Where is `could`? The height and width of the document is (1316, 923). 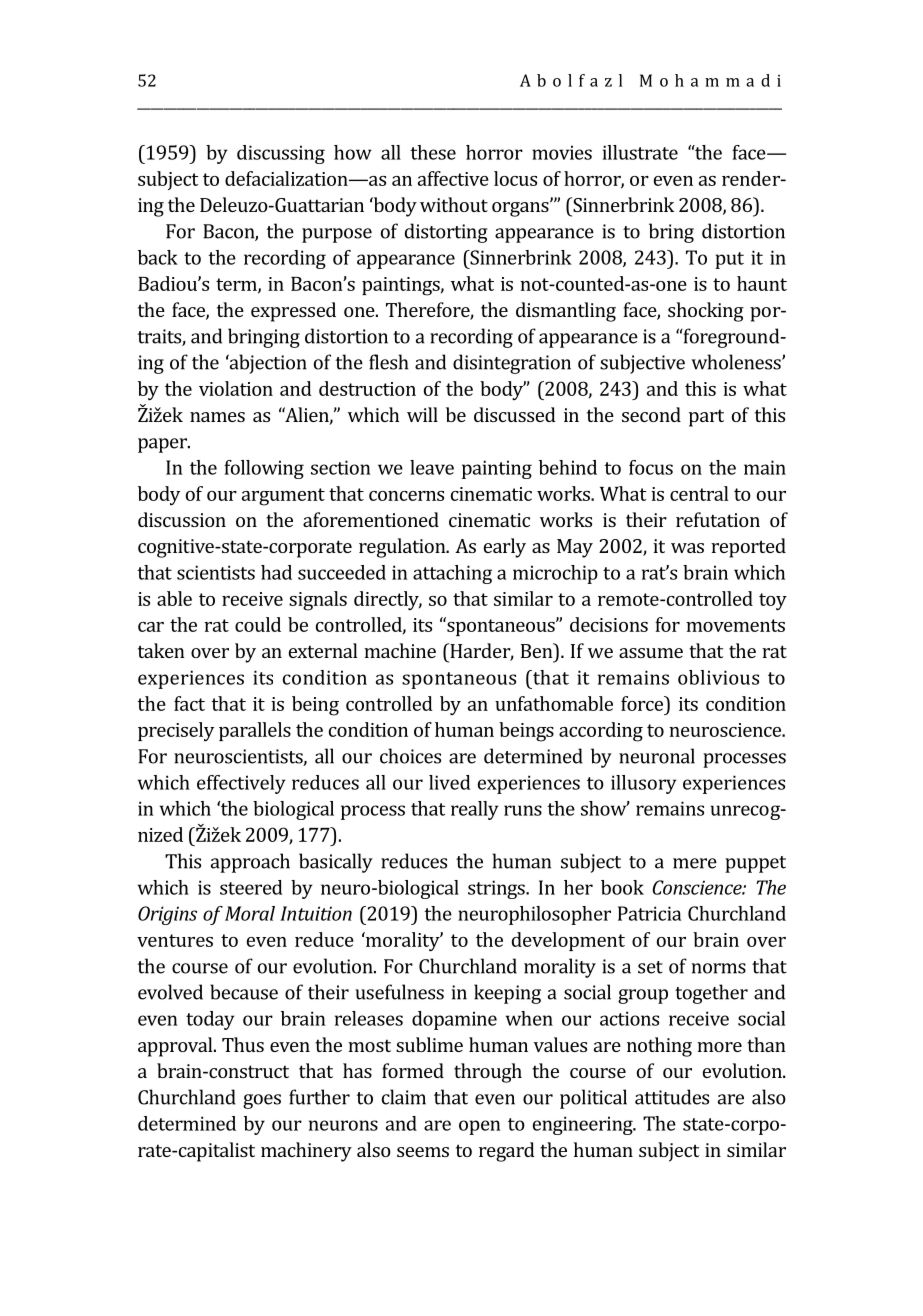 could is located at coordinates (258, 624).
